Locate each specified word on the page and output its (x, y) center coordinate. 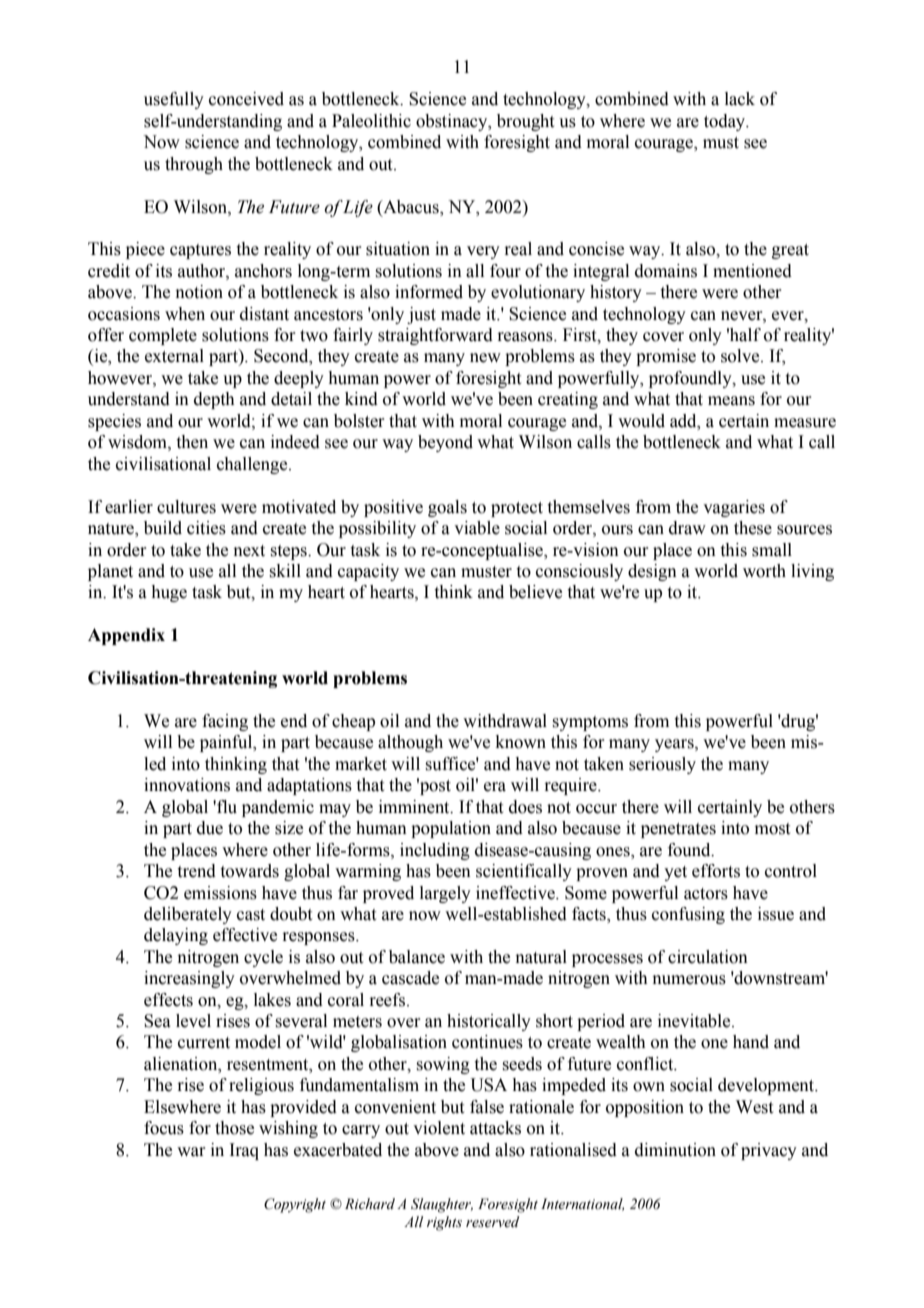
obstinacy (453, 122)
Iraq (244, 1151)
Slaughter (442, 1205)
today (726, 122)
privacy (769, 1151)
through (194, 165)
